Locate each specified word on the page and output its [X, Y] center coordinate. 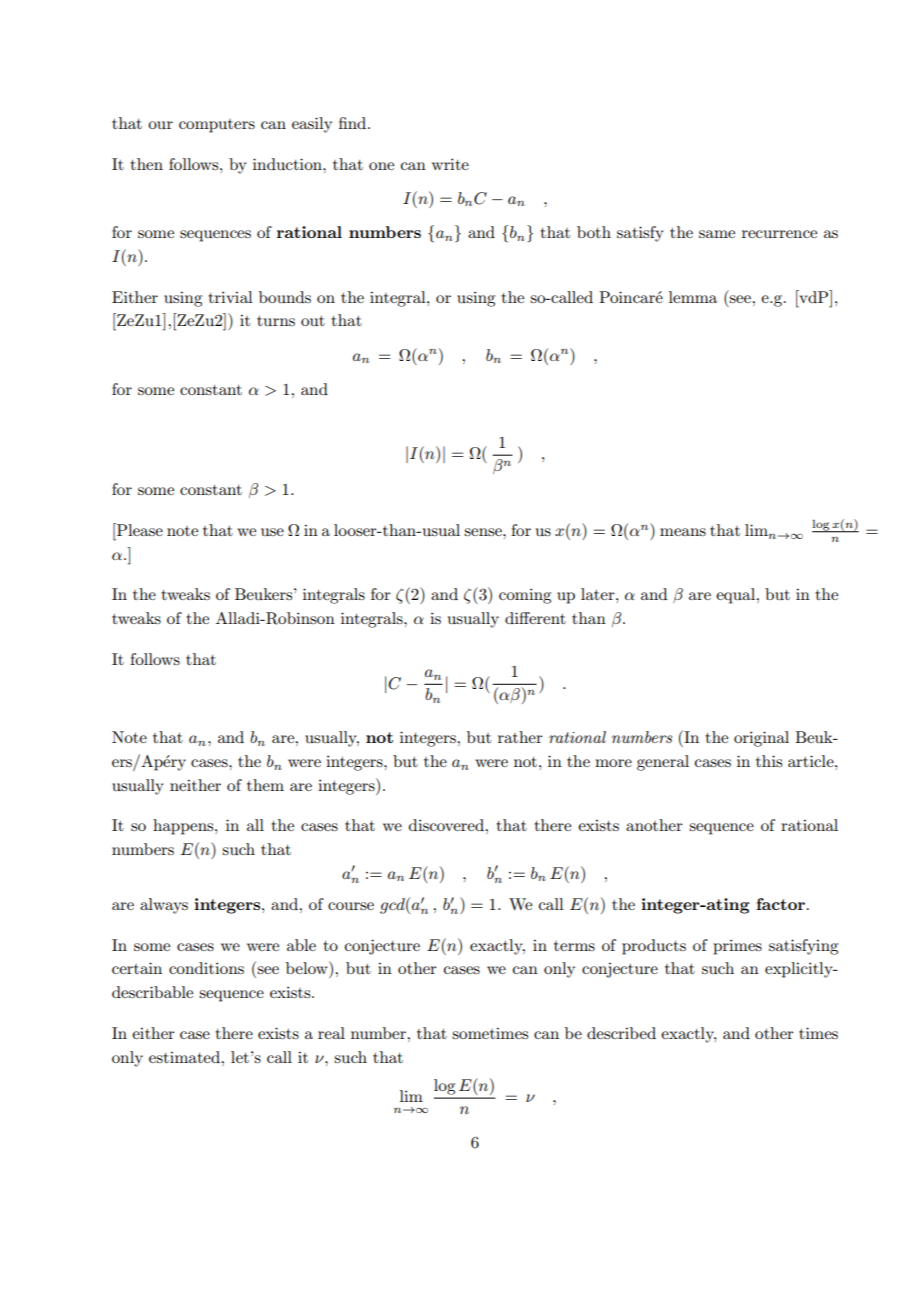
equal [736, 596]
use [272, 532]
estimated [186, 1057]
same [717, 234]
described [621, 1033]
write [450, 164]
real [331, 1033]
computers [217, 126]
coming [525, 596]
